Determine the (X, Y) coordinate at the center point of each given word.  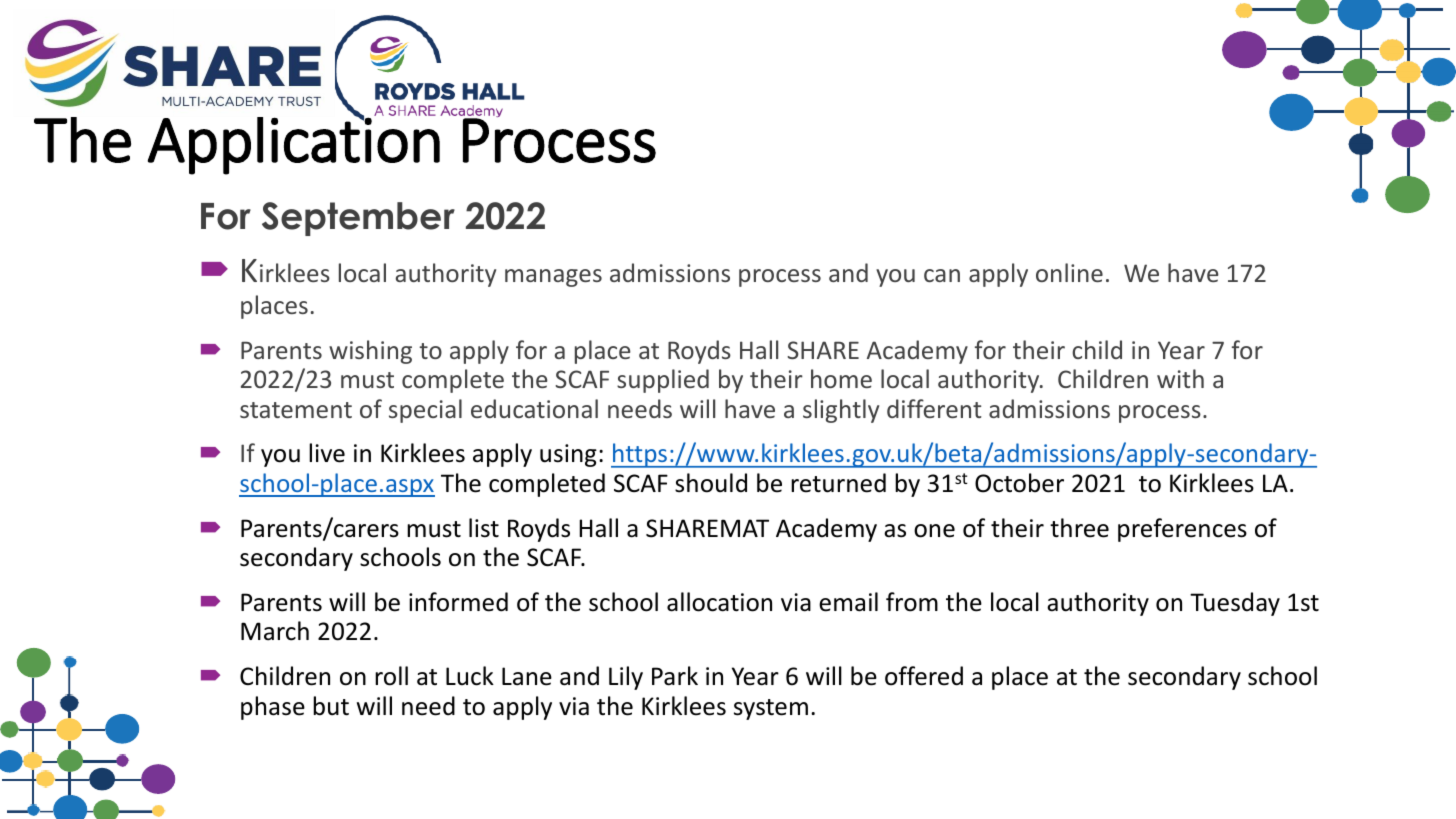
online (1069, 272)
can (942, 275)
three (1079, 528)
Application (294, 144)
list (484, 528)
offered (924, 676)
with (1180, 378)
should (711, 483)
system (771, 709)
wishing (370, 352)
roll (391, 676)
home (841, 378)
